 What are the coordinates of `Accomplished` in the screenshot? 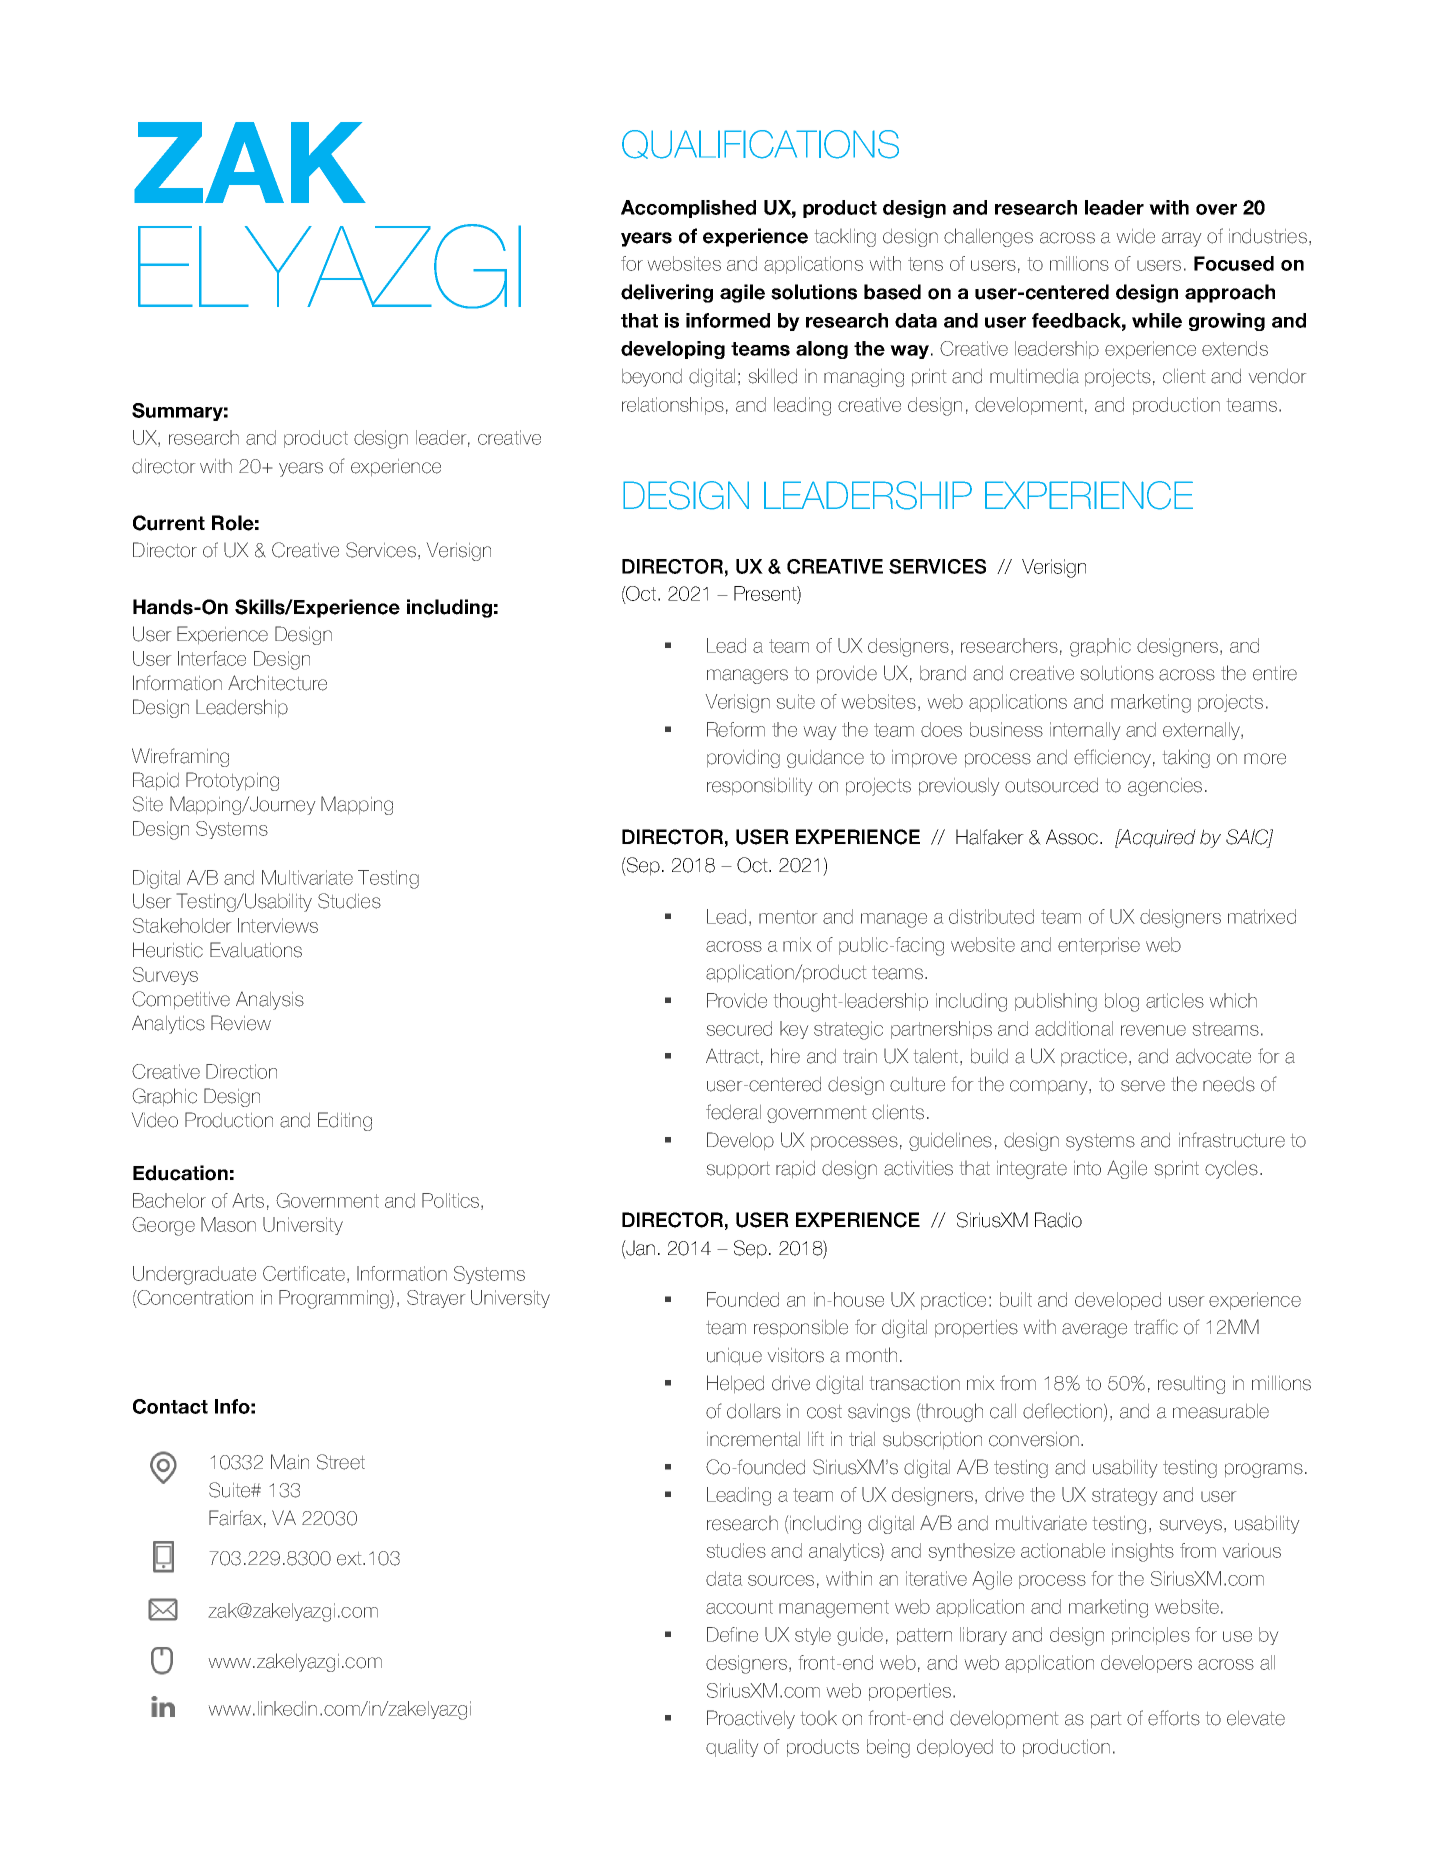 It's located at (688, 209).
